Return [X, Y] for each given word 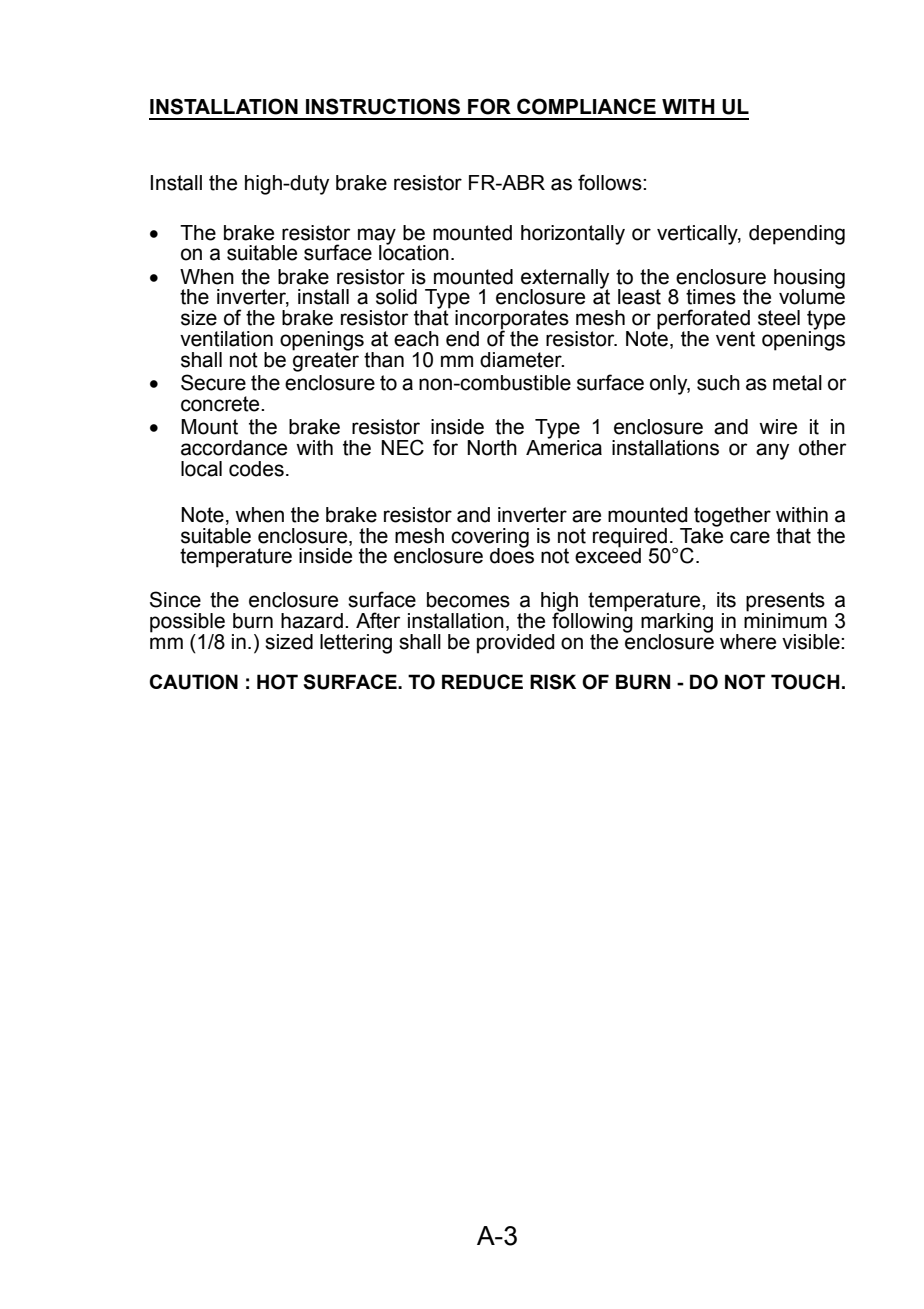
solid [396, 297]
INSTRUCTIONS [383, 106]
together [732, 518]
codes [256, 469]
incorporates [512, 321]
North [492, 448]
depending [797, 235]
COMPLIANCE [586, 106]
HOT [277, 682]
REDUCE [482, 682]
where [748, 642]
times [711, 297]
